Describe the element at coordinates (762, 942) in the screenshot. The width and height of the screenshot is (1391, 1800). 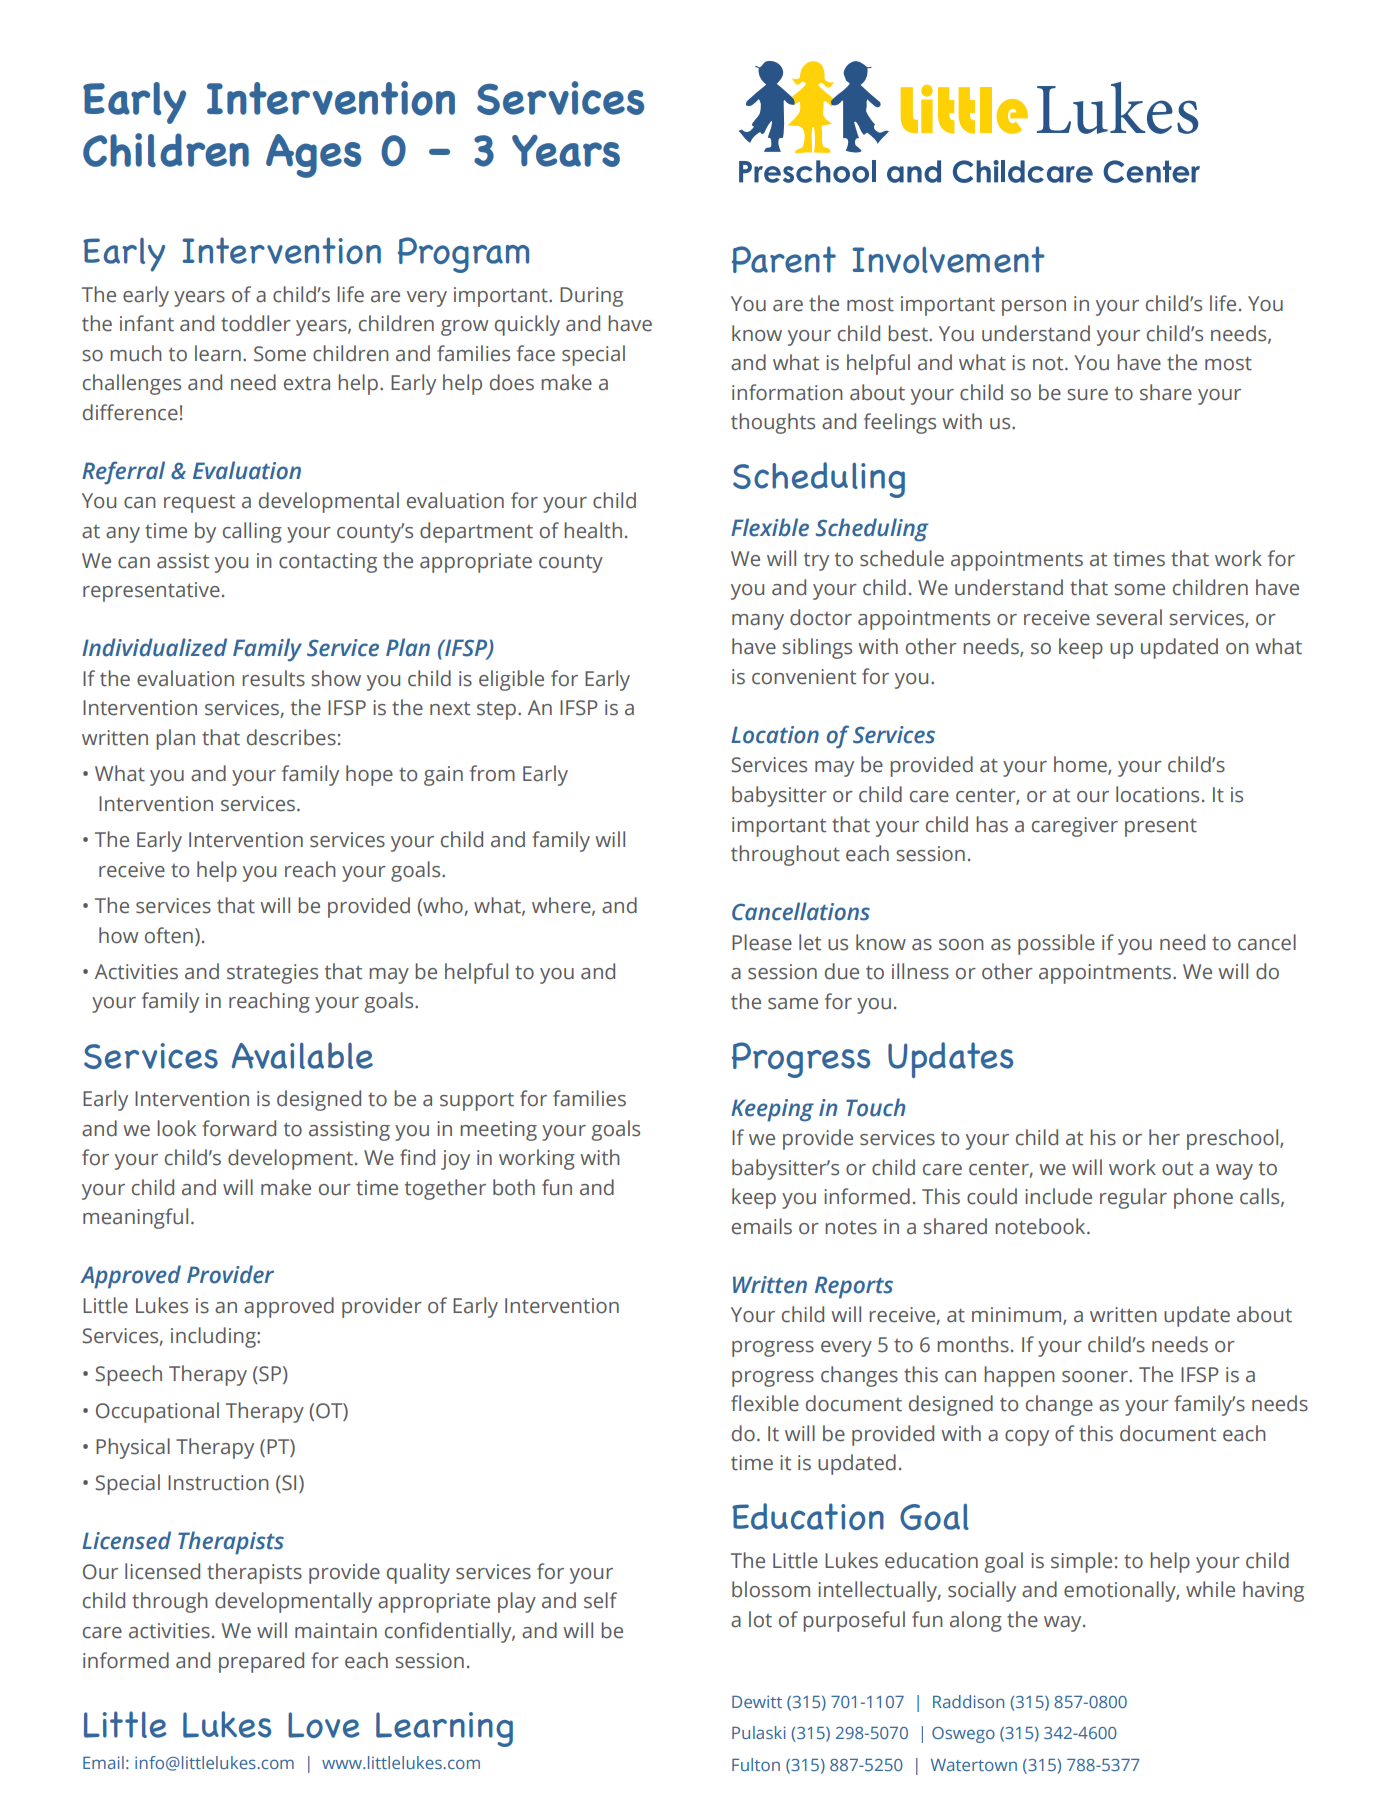
I see `Please` at that location.
